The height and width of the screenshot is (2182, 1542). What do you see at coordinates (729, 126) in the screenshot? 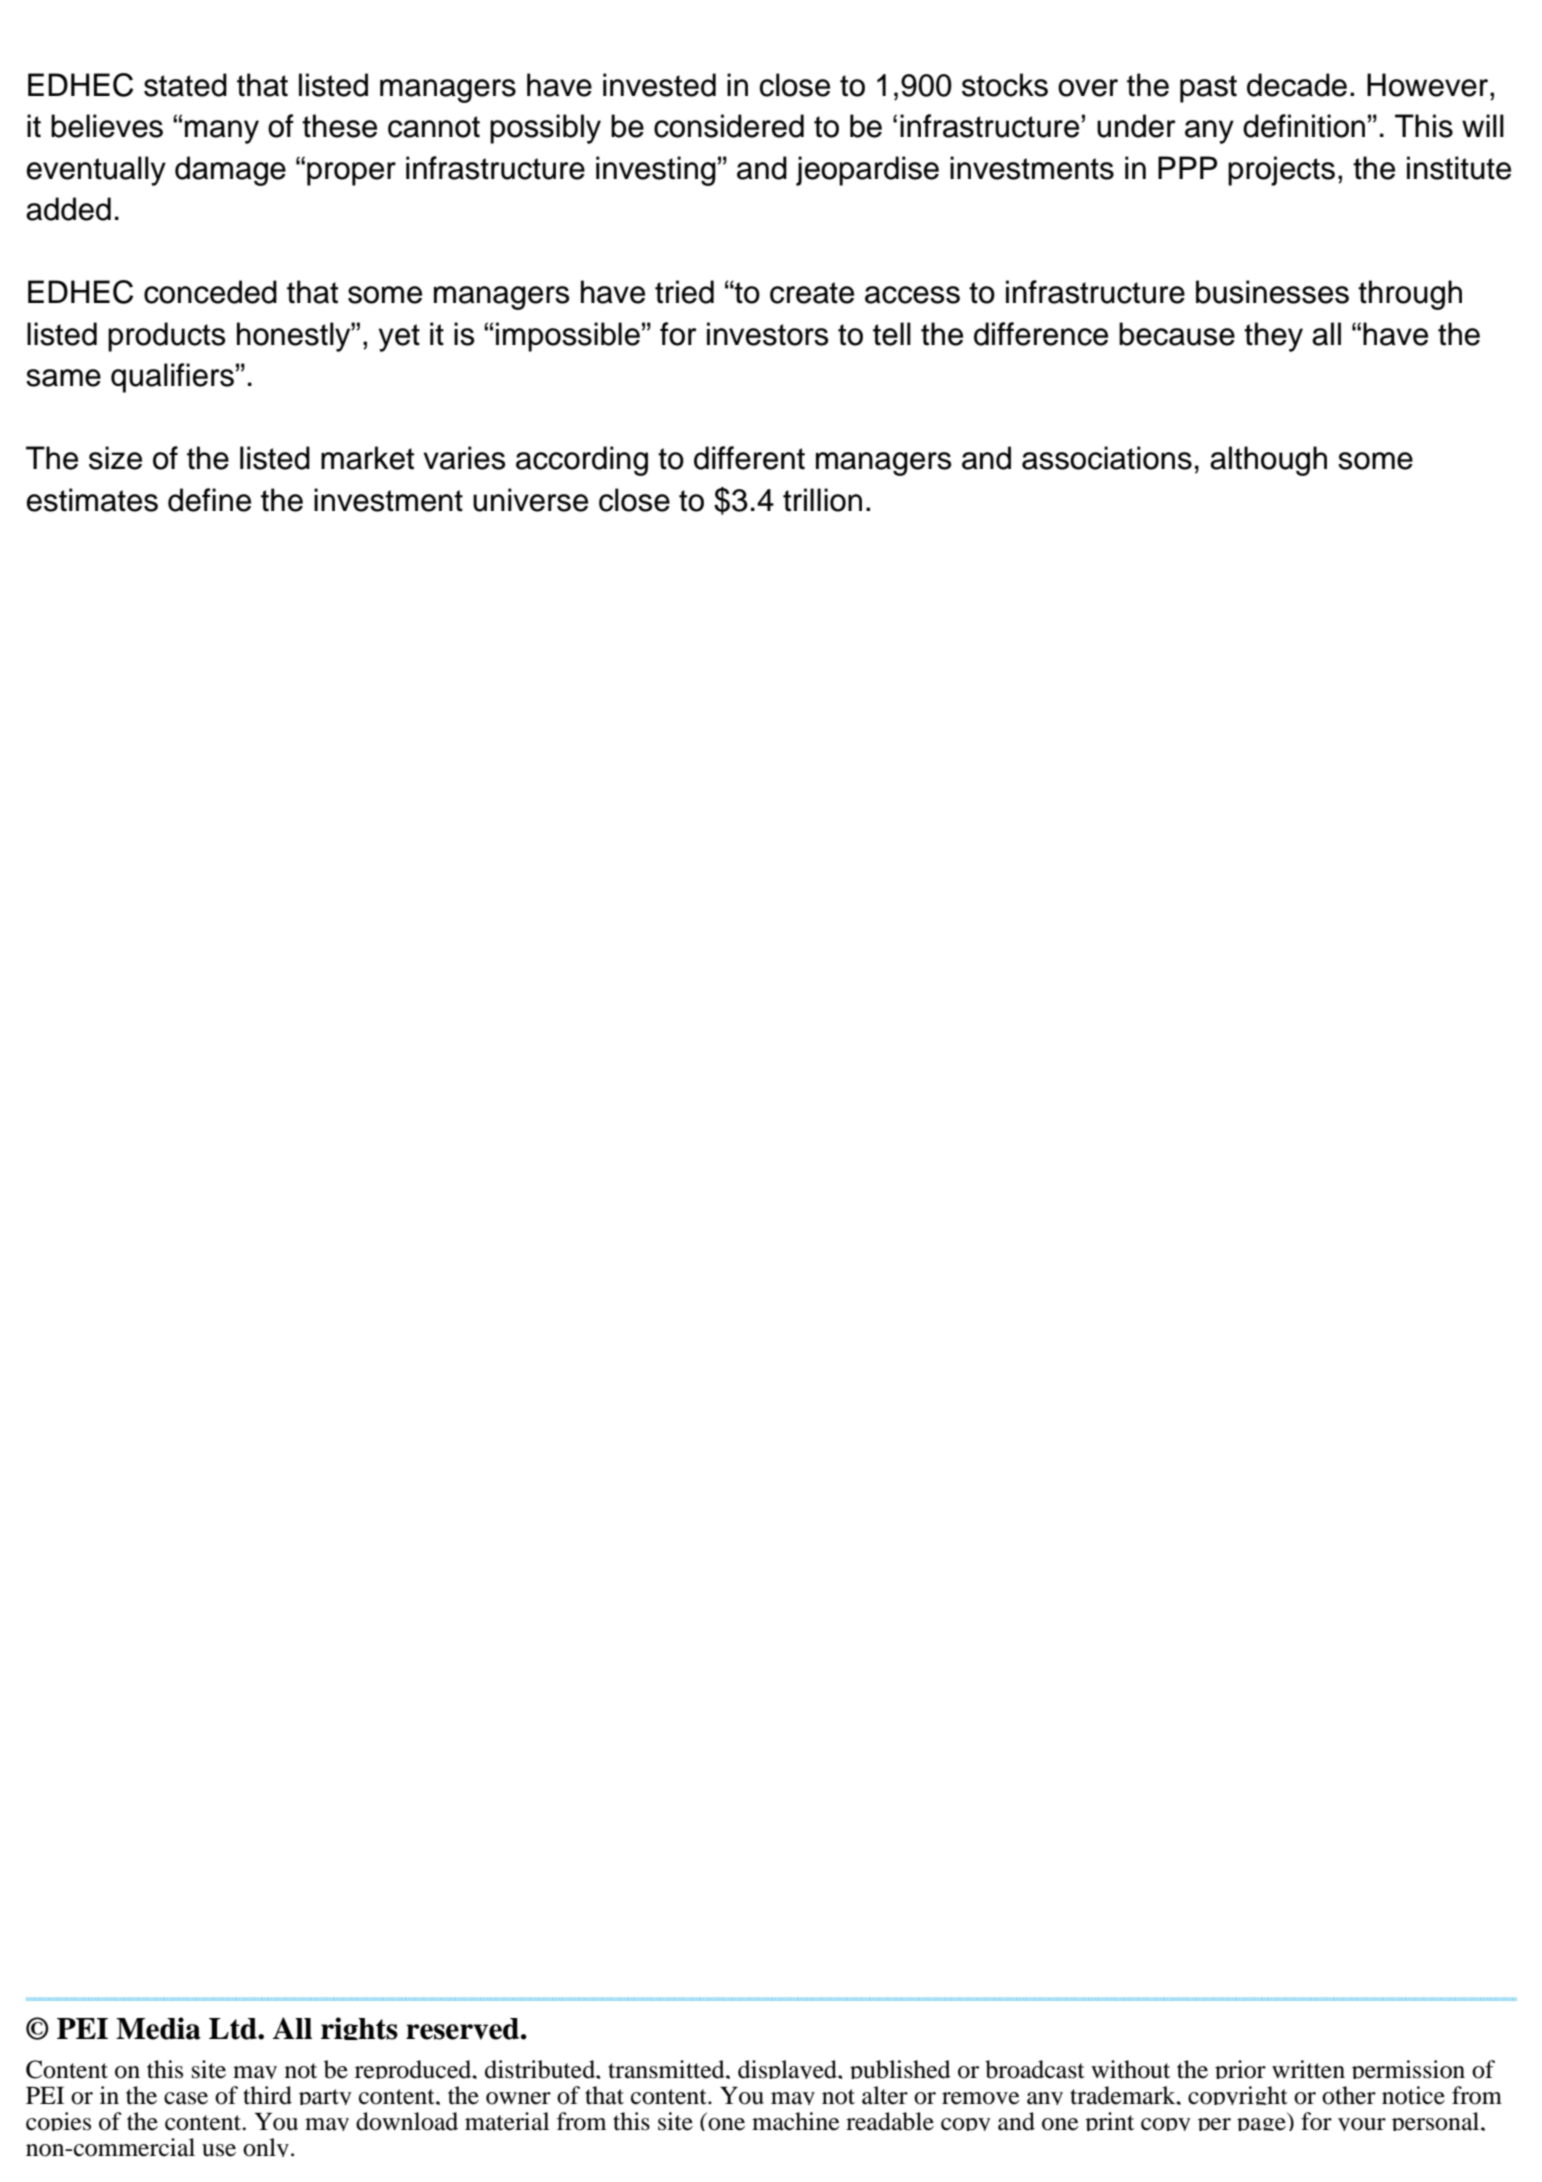
I see `considered` at bounding box center [729, 126].
